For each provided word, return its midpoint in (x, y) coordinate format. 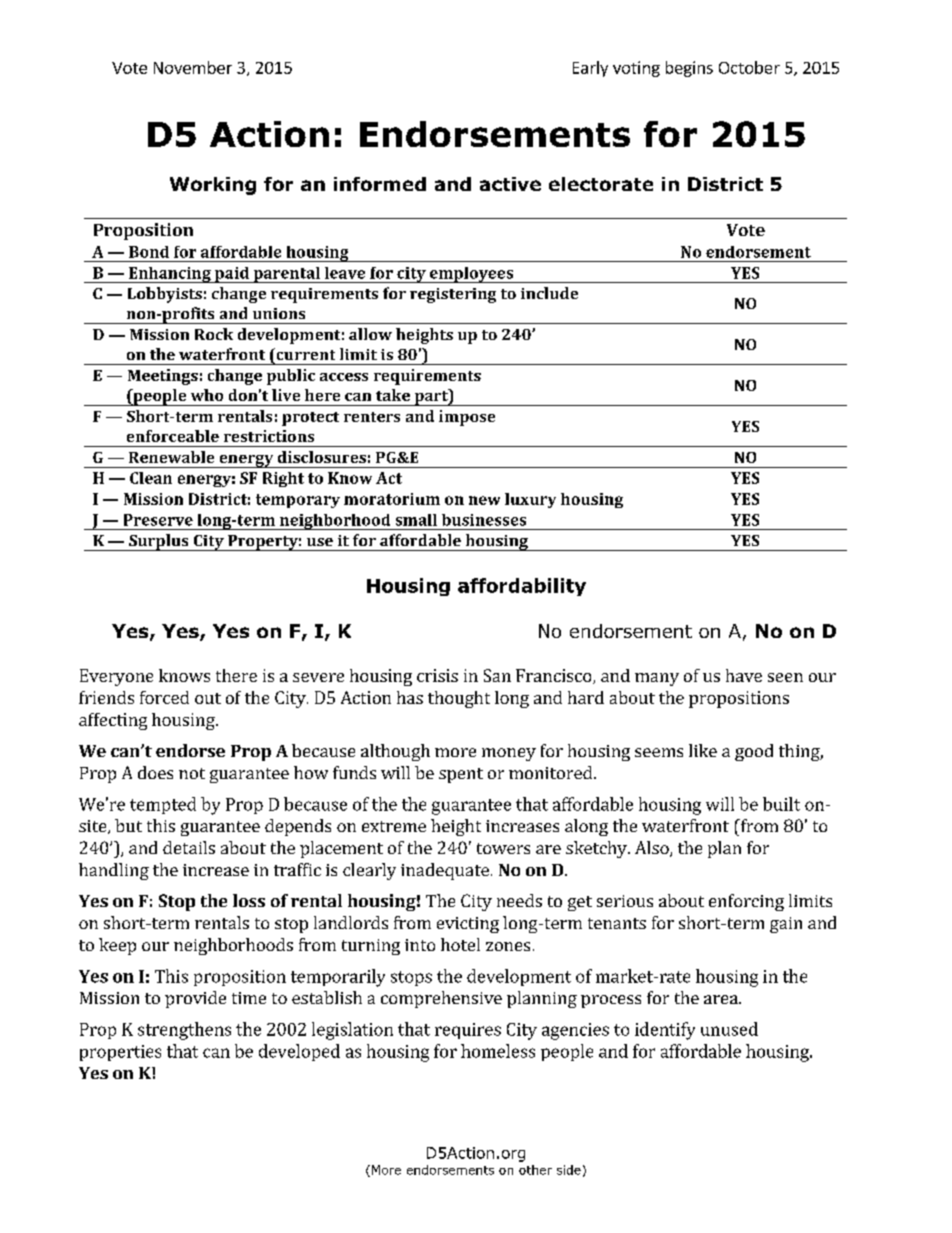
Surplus (159, 542)
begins (689, 69)
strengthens (184, 1031)
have (744, 675)
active (510, 184)
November (193, 67)
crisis (437, 675)
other (535, 1170)
